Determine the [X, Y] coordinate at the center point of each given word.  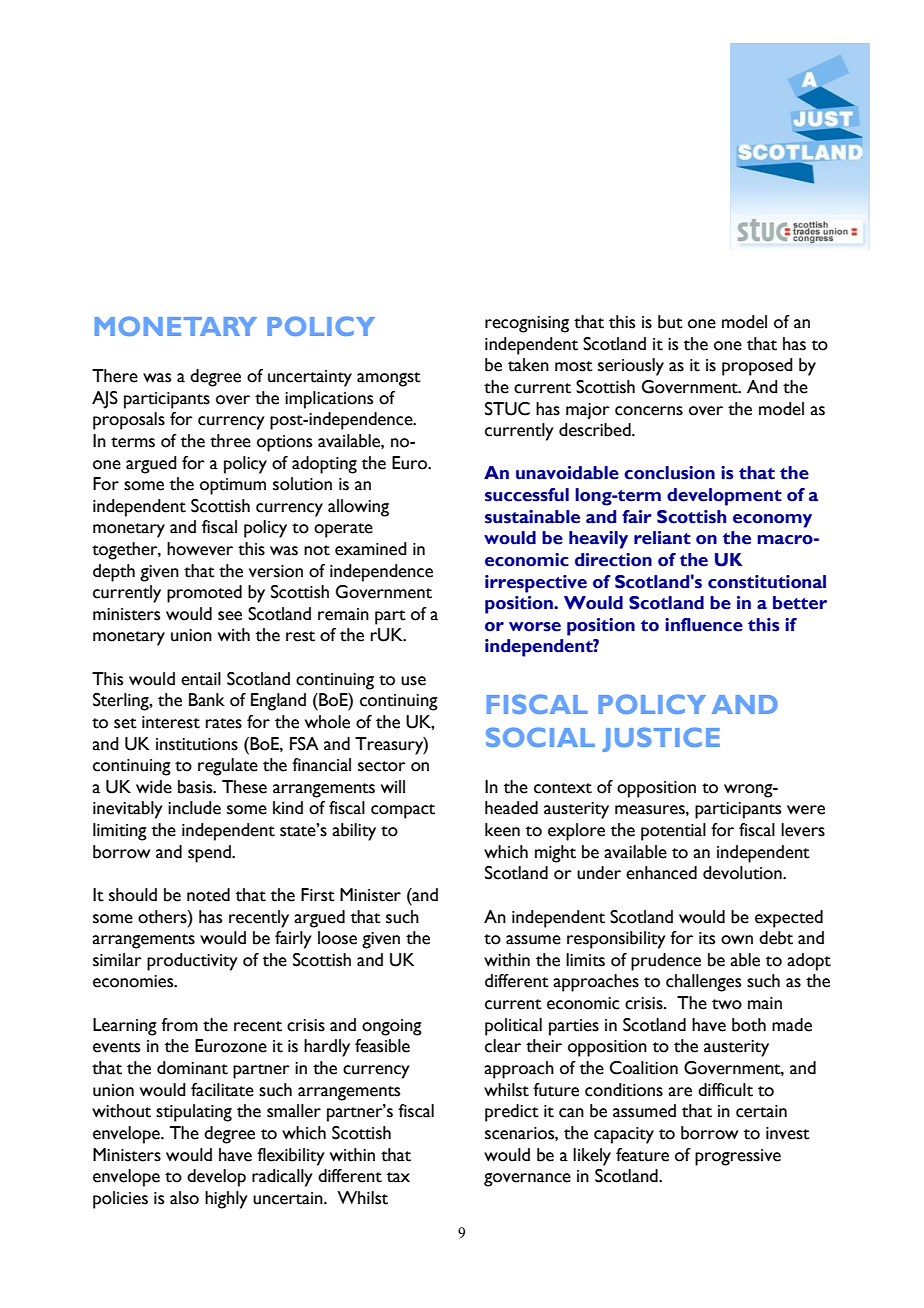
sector [382, 766]
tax [398, 1177]
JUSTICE [661, 739]
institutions [197, 744]
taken [528, 365]
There [115, 376]
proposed [757, 367]
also [184, 1198]
